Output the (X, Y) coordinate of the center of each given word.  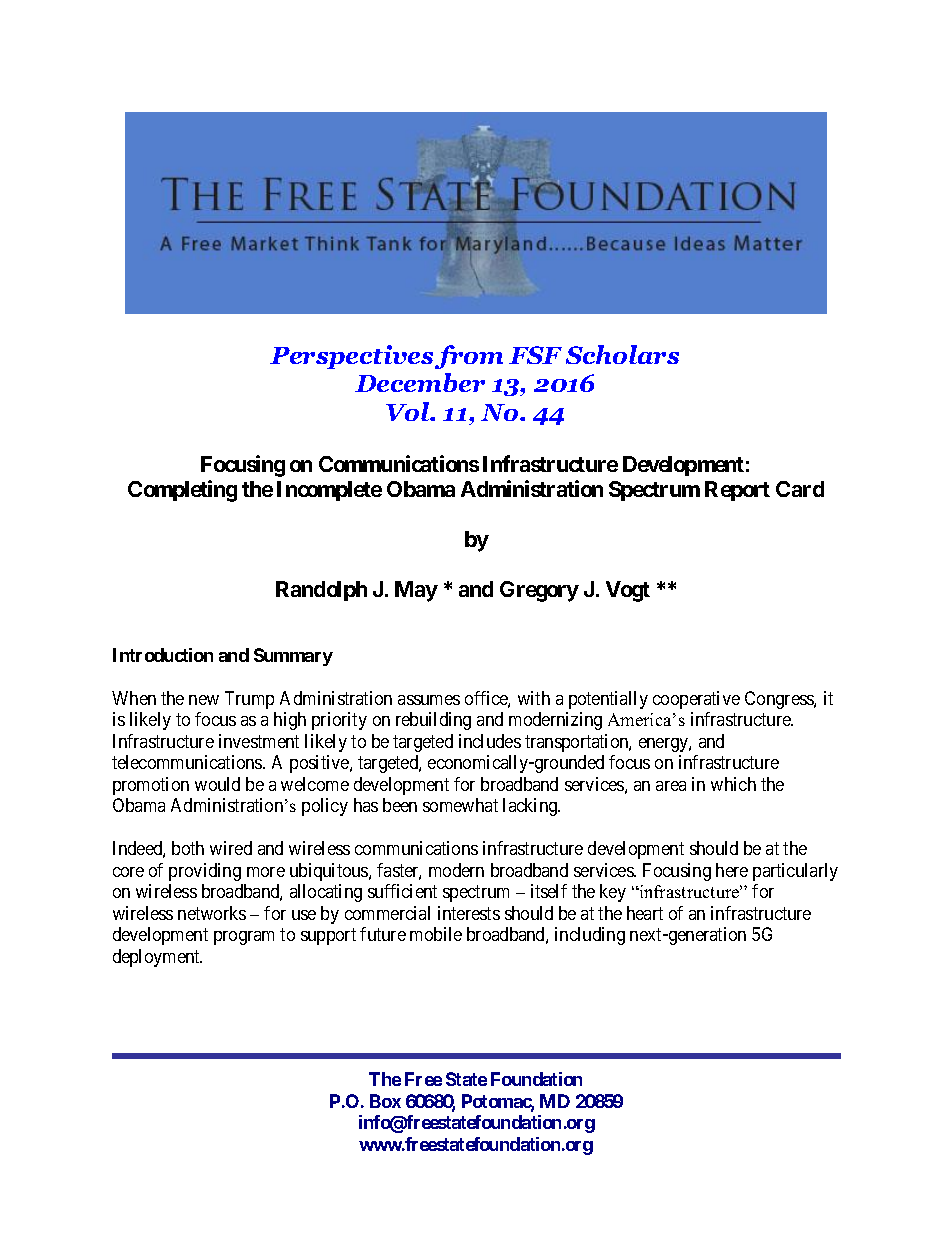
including (590, 936)
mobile (436, 934)
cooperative (696, 700)
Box (385, 1101)
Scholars (622, 354)
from (469, 357)
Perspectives (351, 357)
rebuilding (433, 721)
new (204, 700)
